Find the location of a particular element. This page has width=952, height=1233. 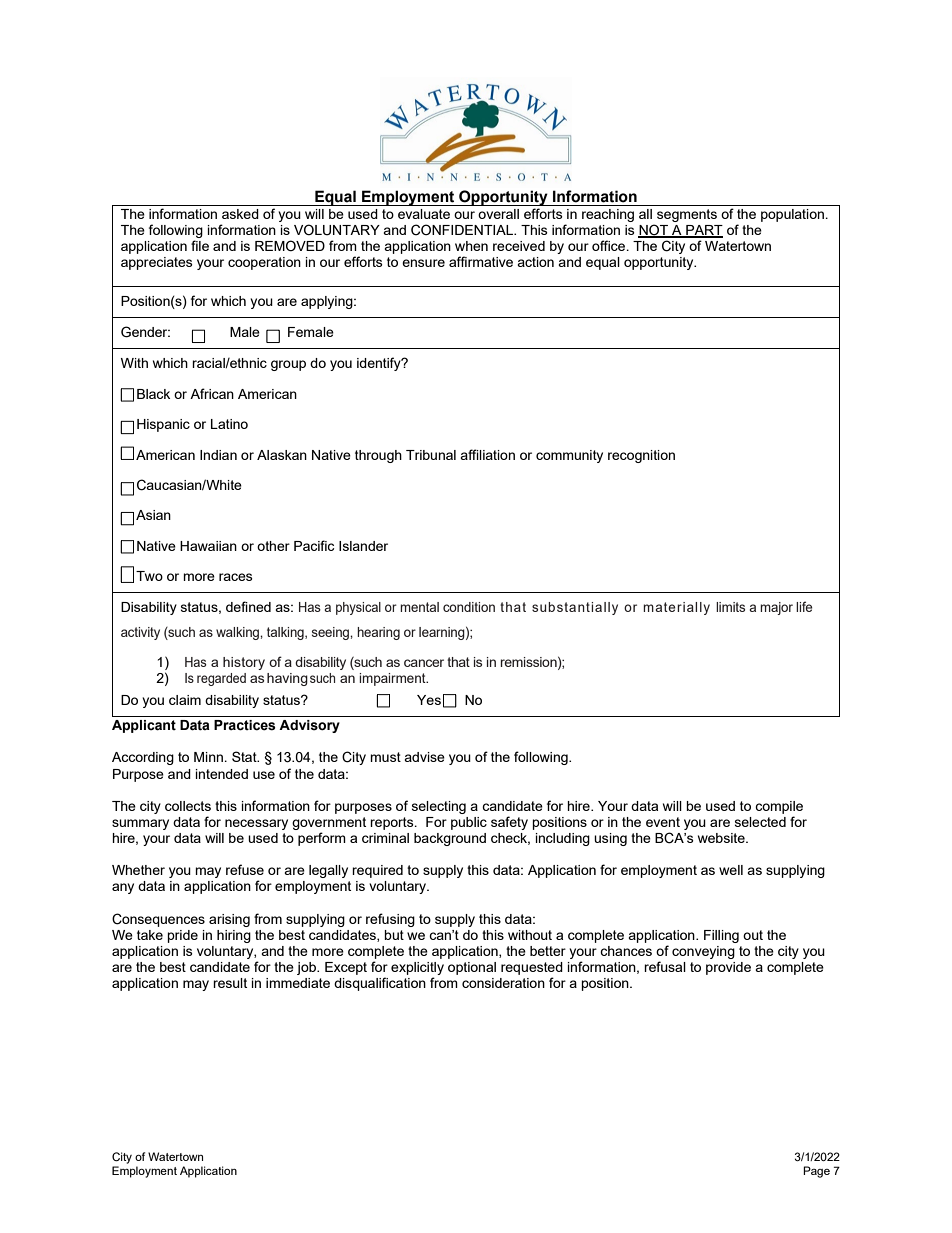

arising is located at coordinates (229, 920).
